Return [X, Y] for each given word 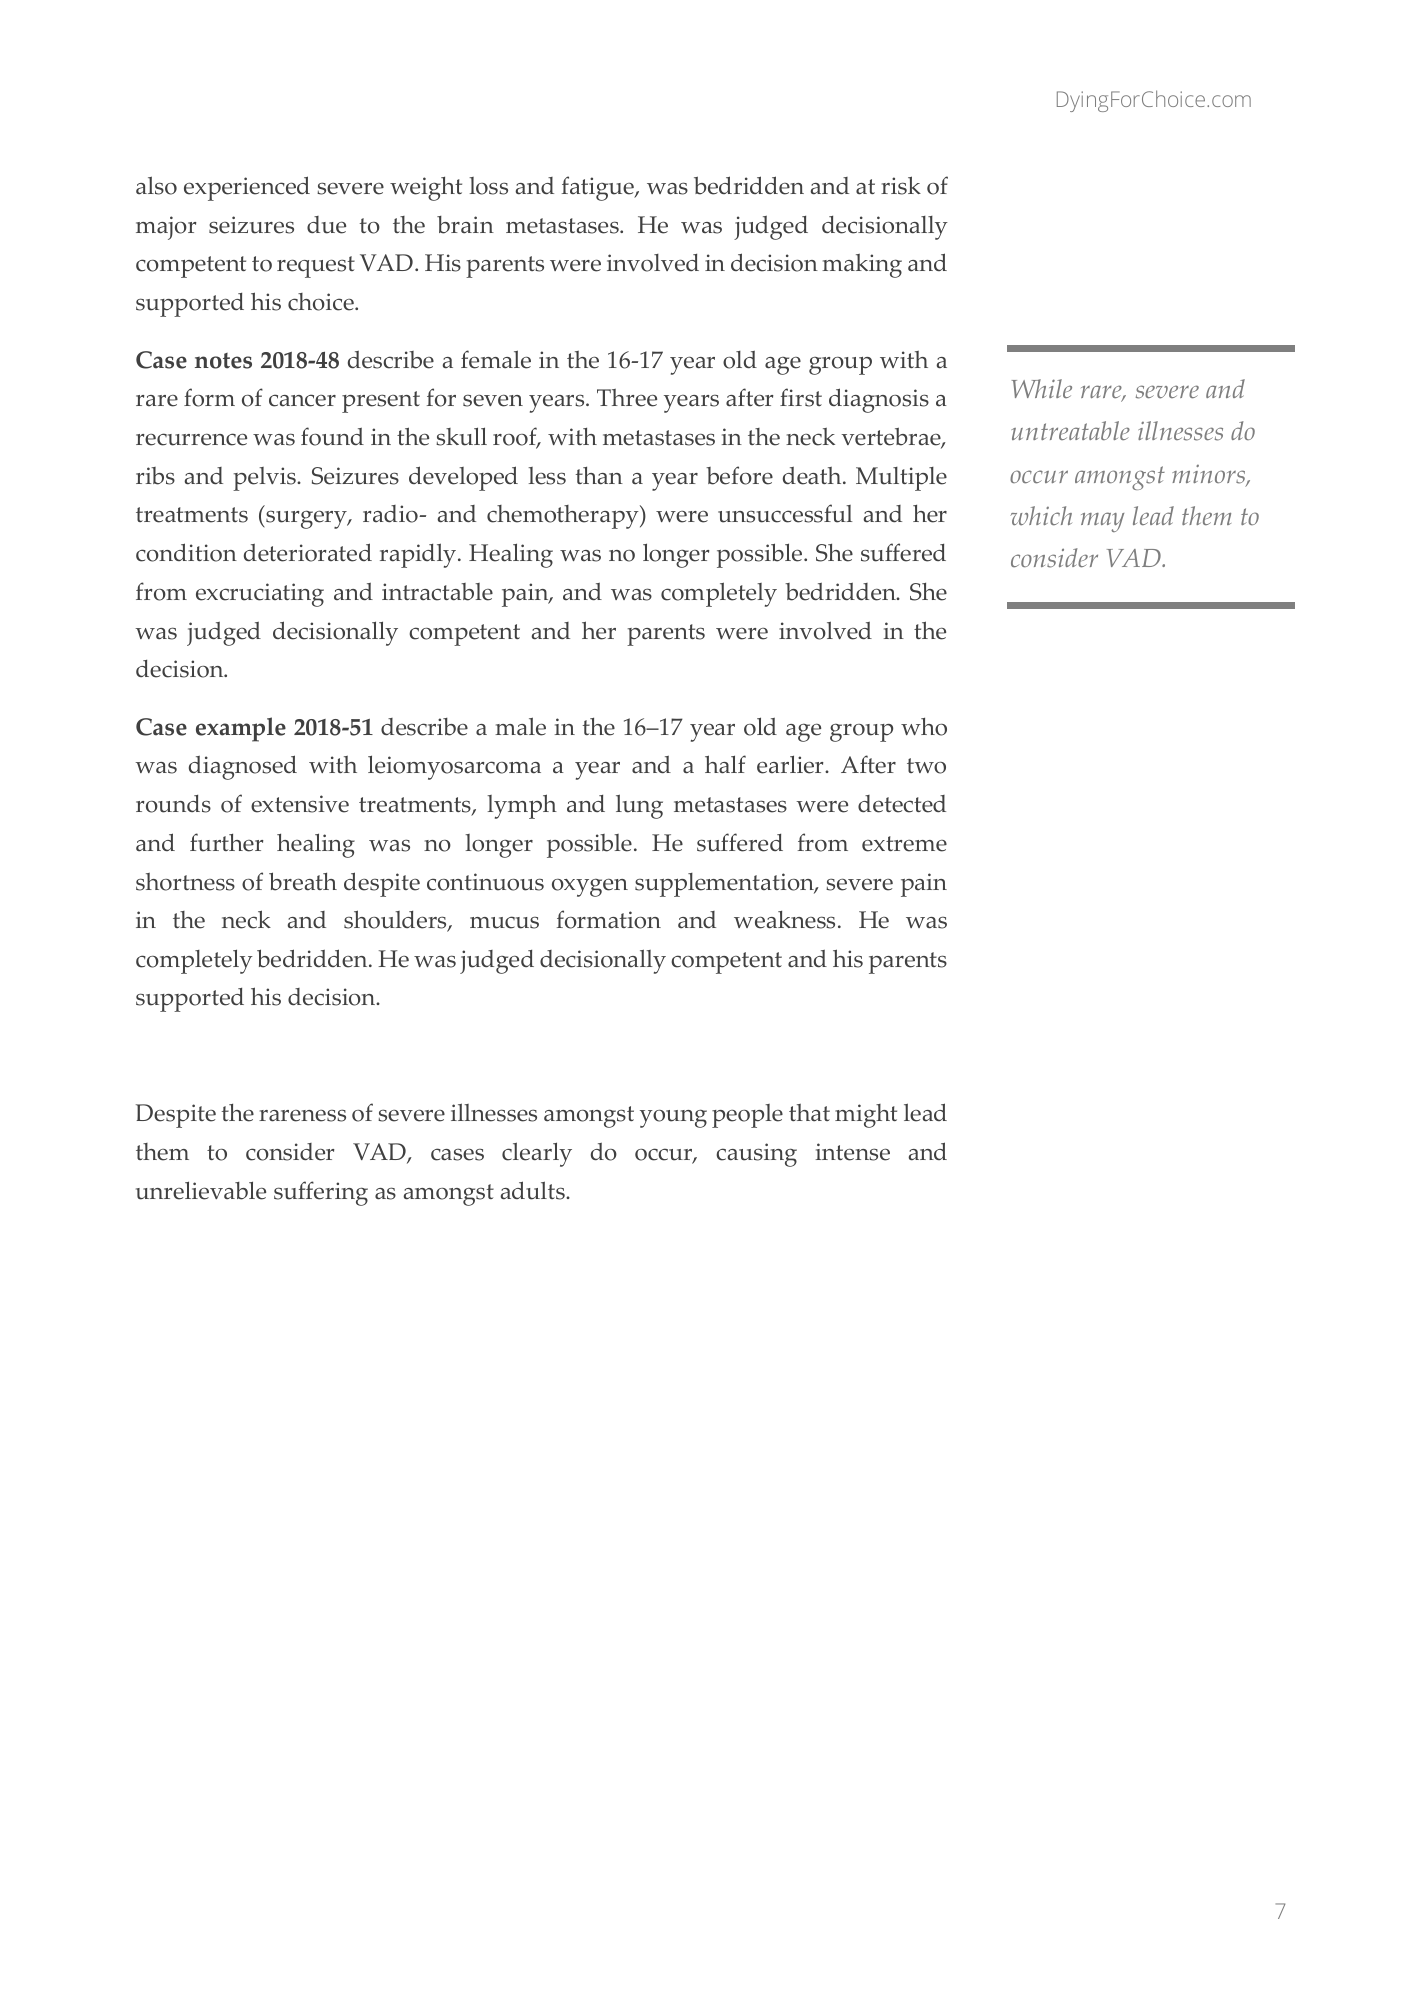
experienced [247, 188]
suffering [321, 1193]
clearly [537, 1154]
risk [901, 185]
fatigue [599, 188]
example [241, 729]
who [924, 727]
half [725, 764]
